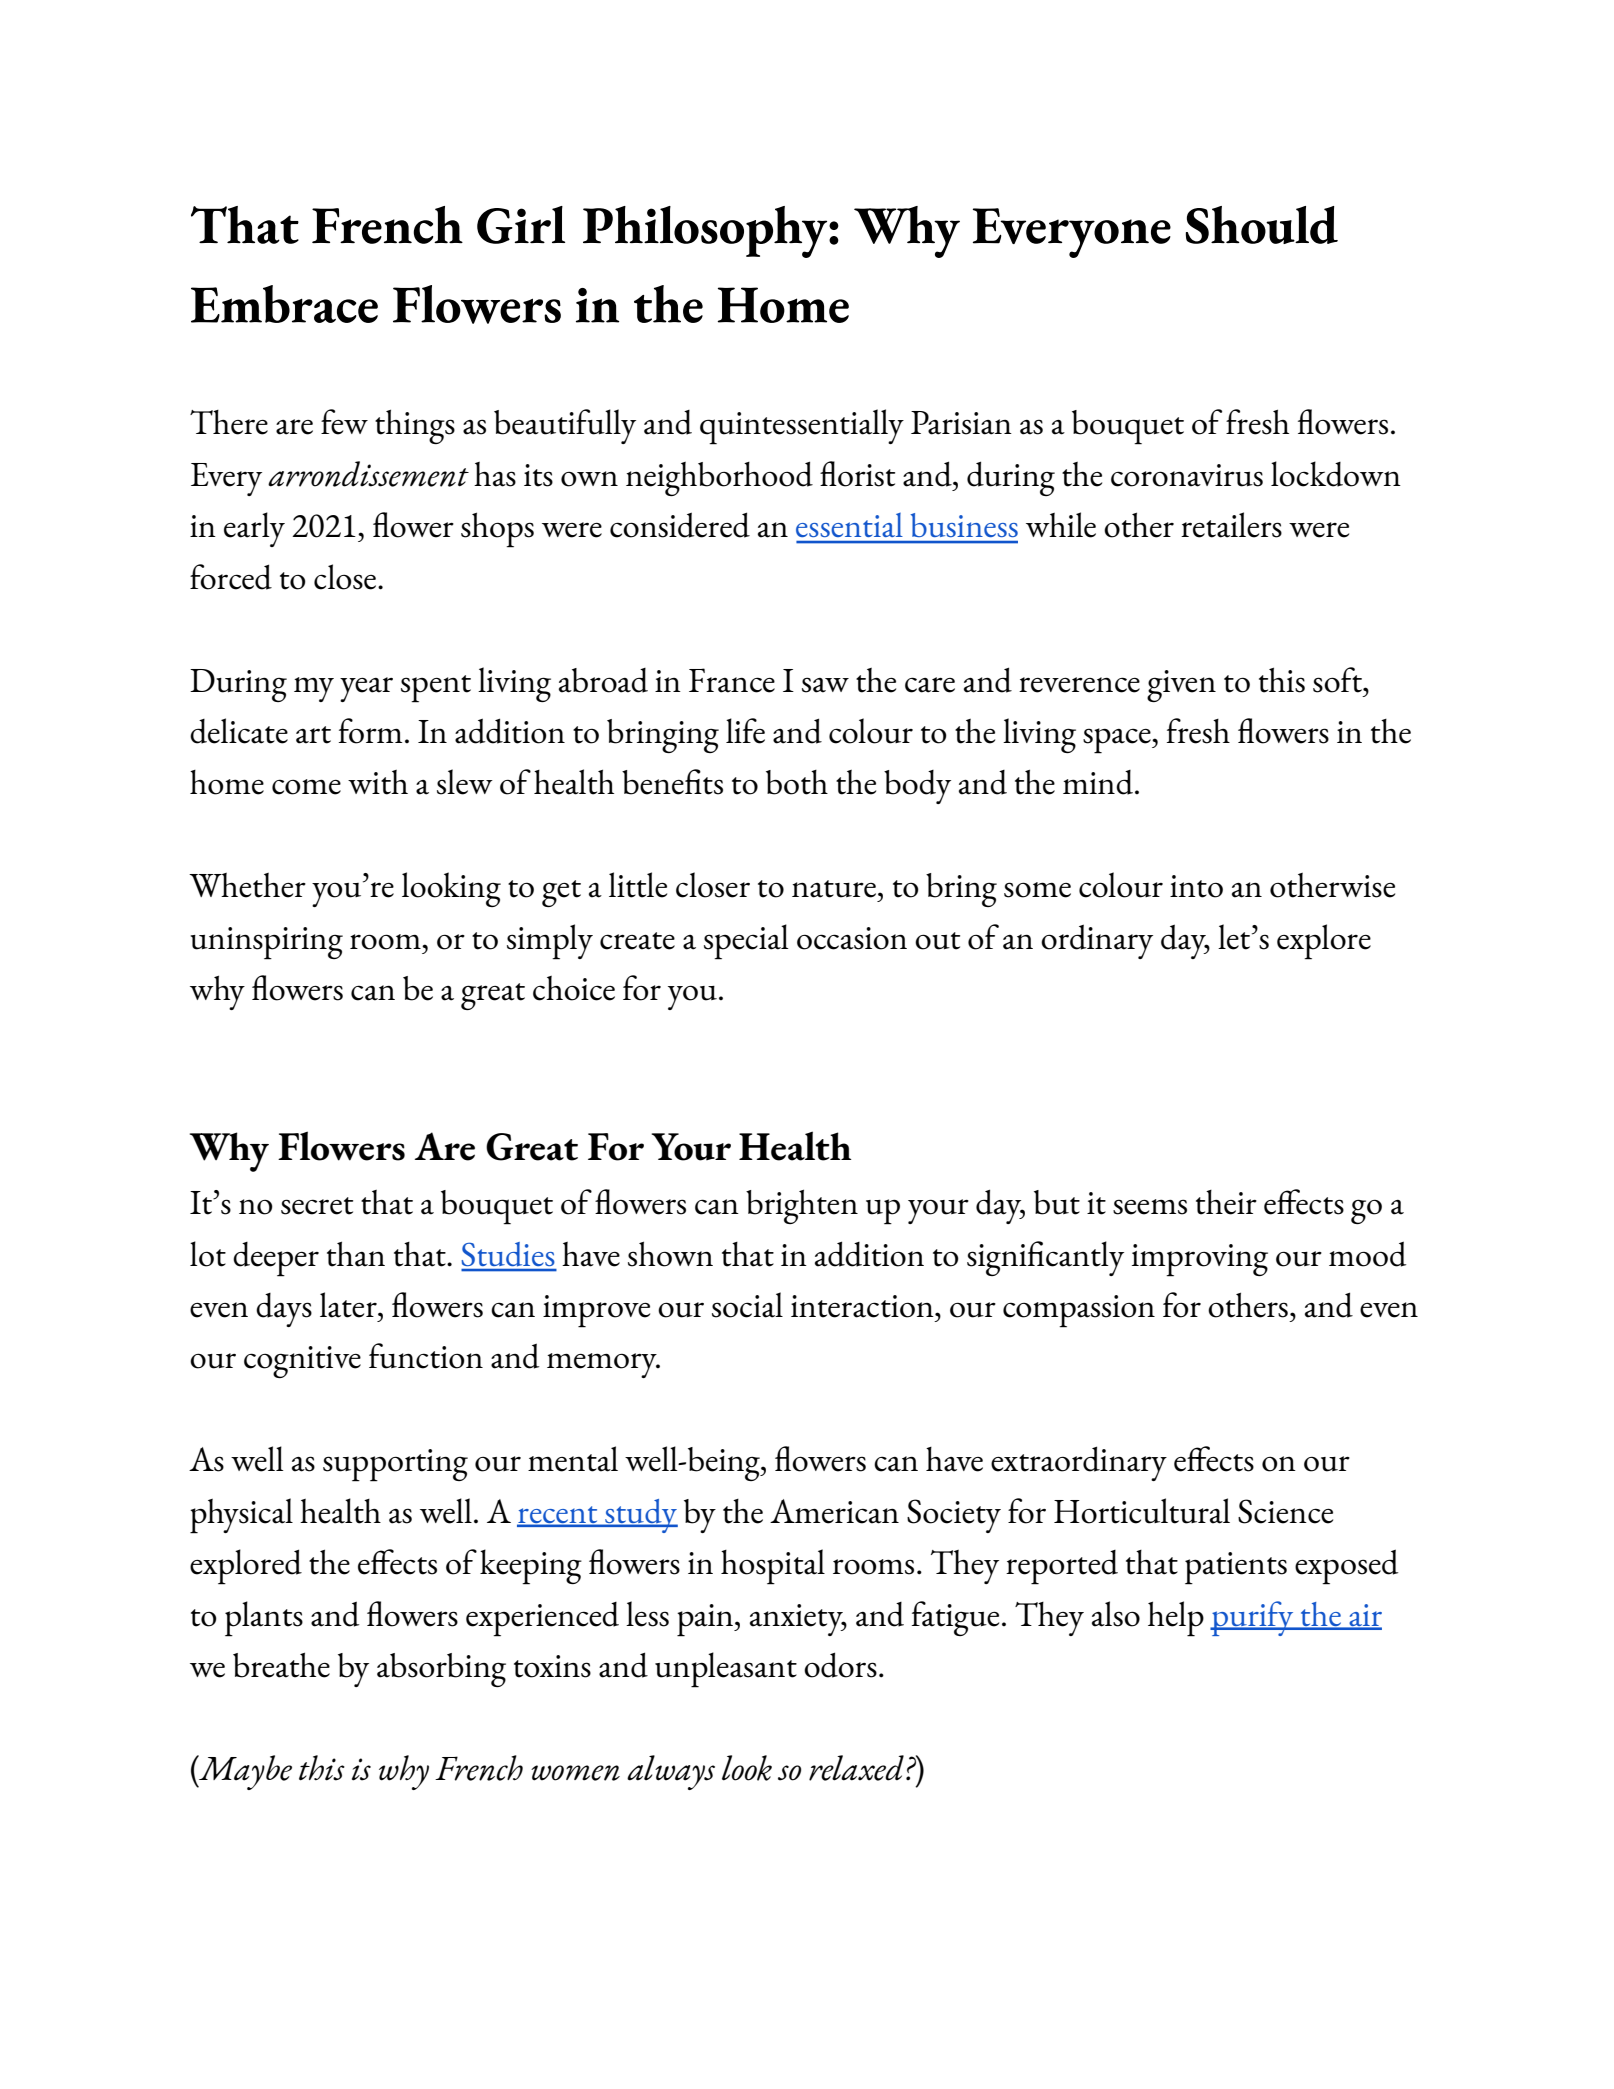 The image size is (1614, 2089). What do you see at coordinates (825, 685) in the document?
I see `saw` at bounding box center [825, 685].
